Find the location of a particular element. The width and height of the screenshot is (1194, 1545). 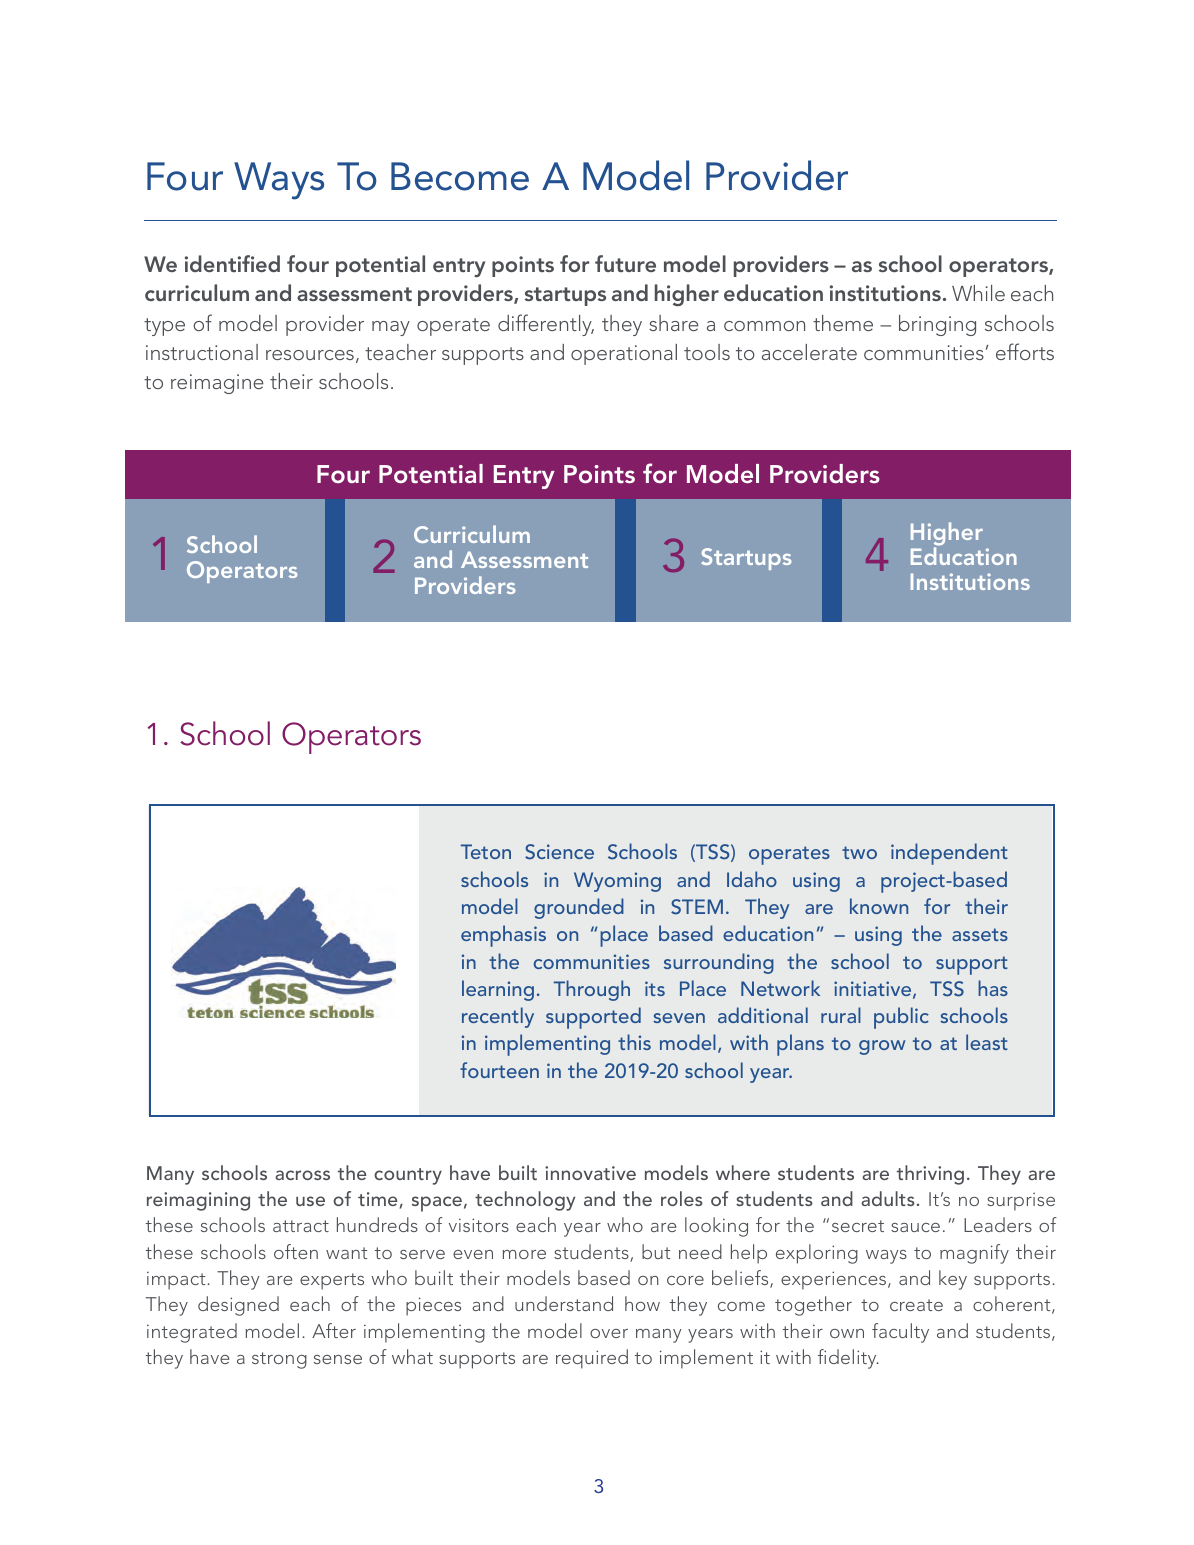

bringing is located at coordinates (937, 325).
